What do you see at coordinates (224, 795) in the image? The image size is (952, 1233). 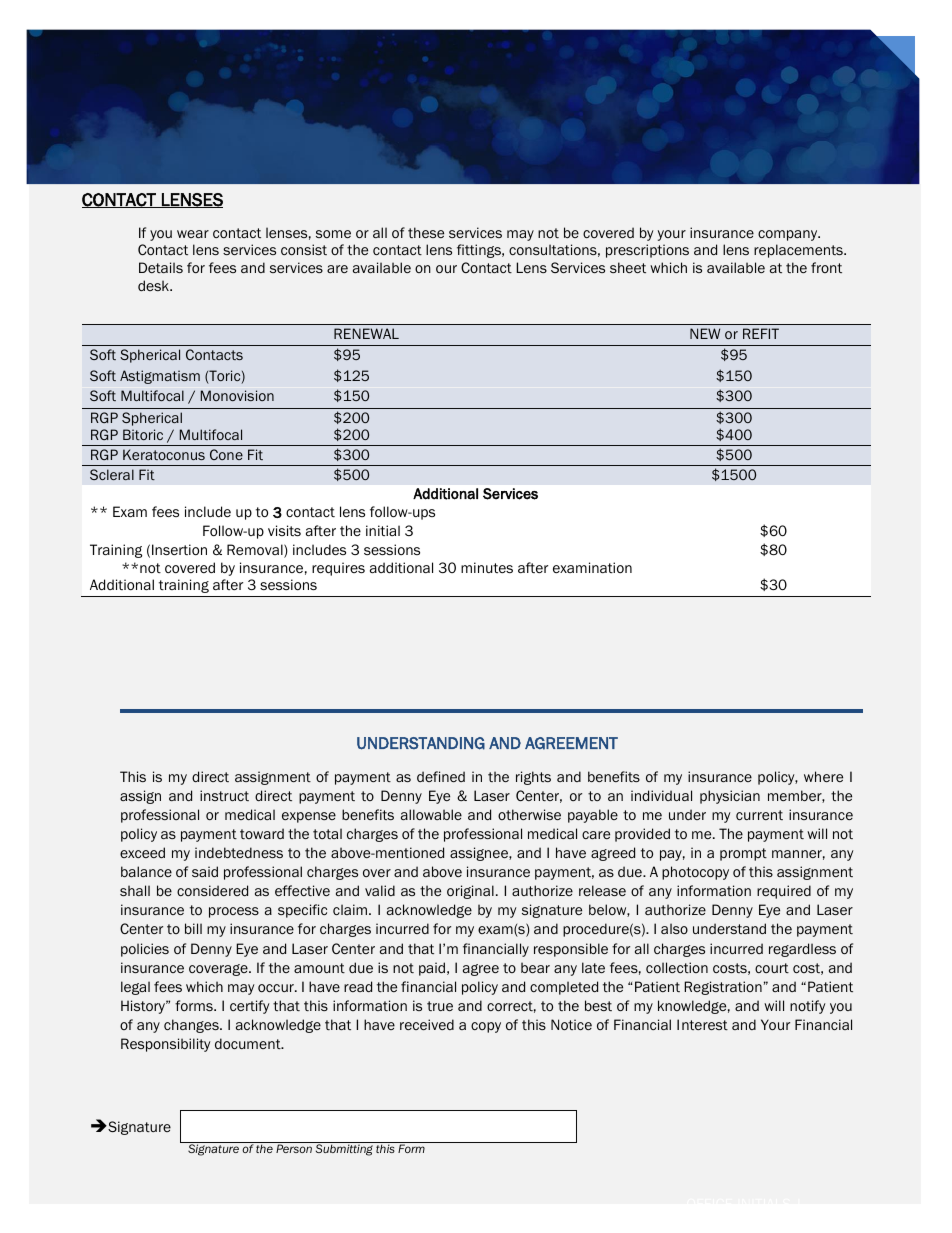 I see `instruct` at bounding box center [224, 795].
